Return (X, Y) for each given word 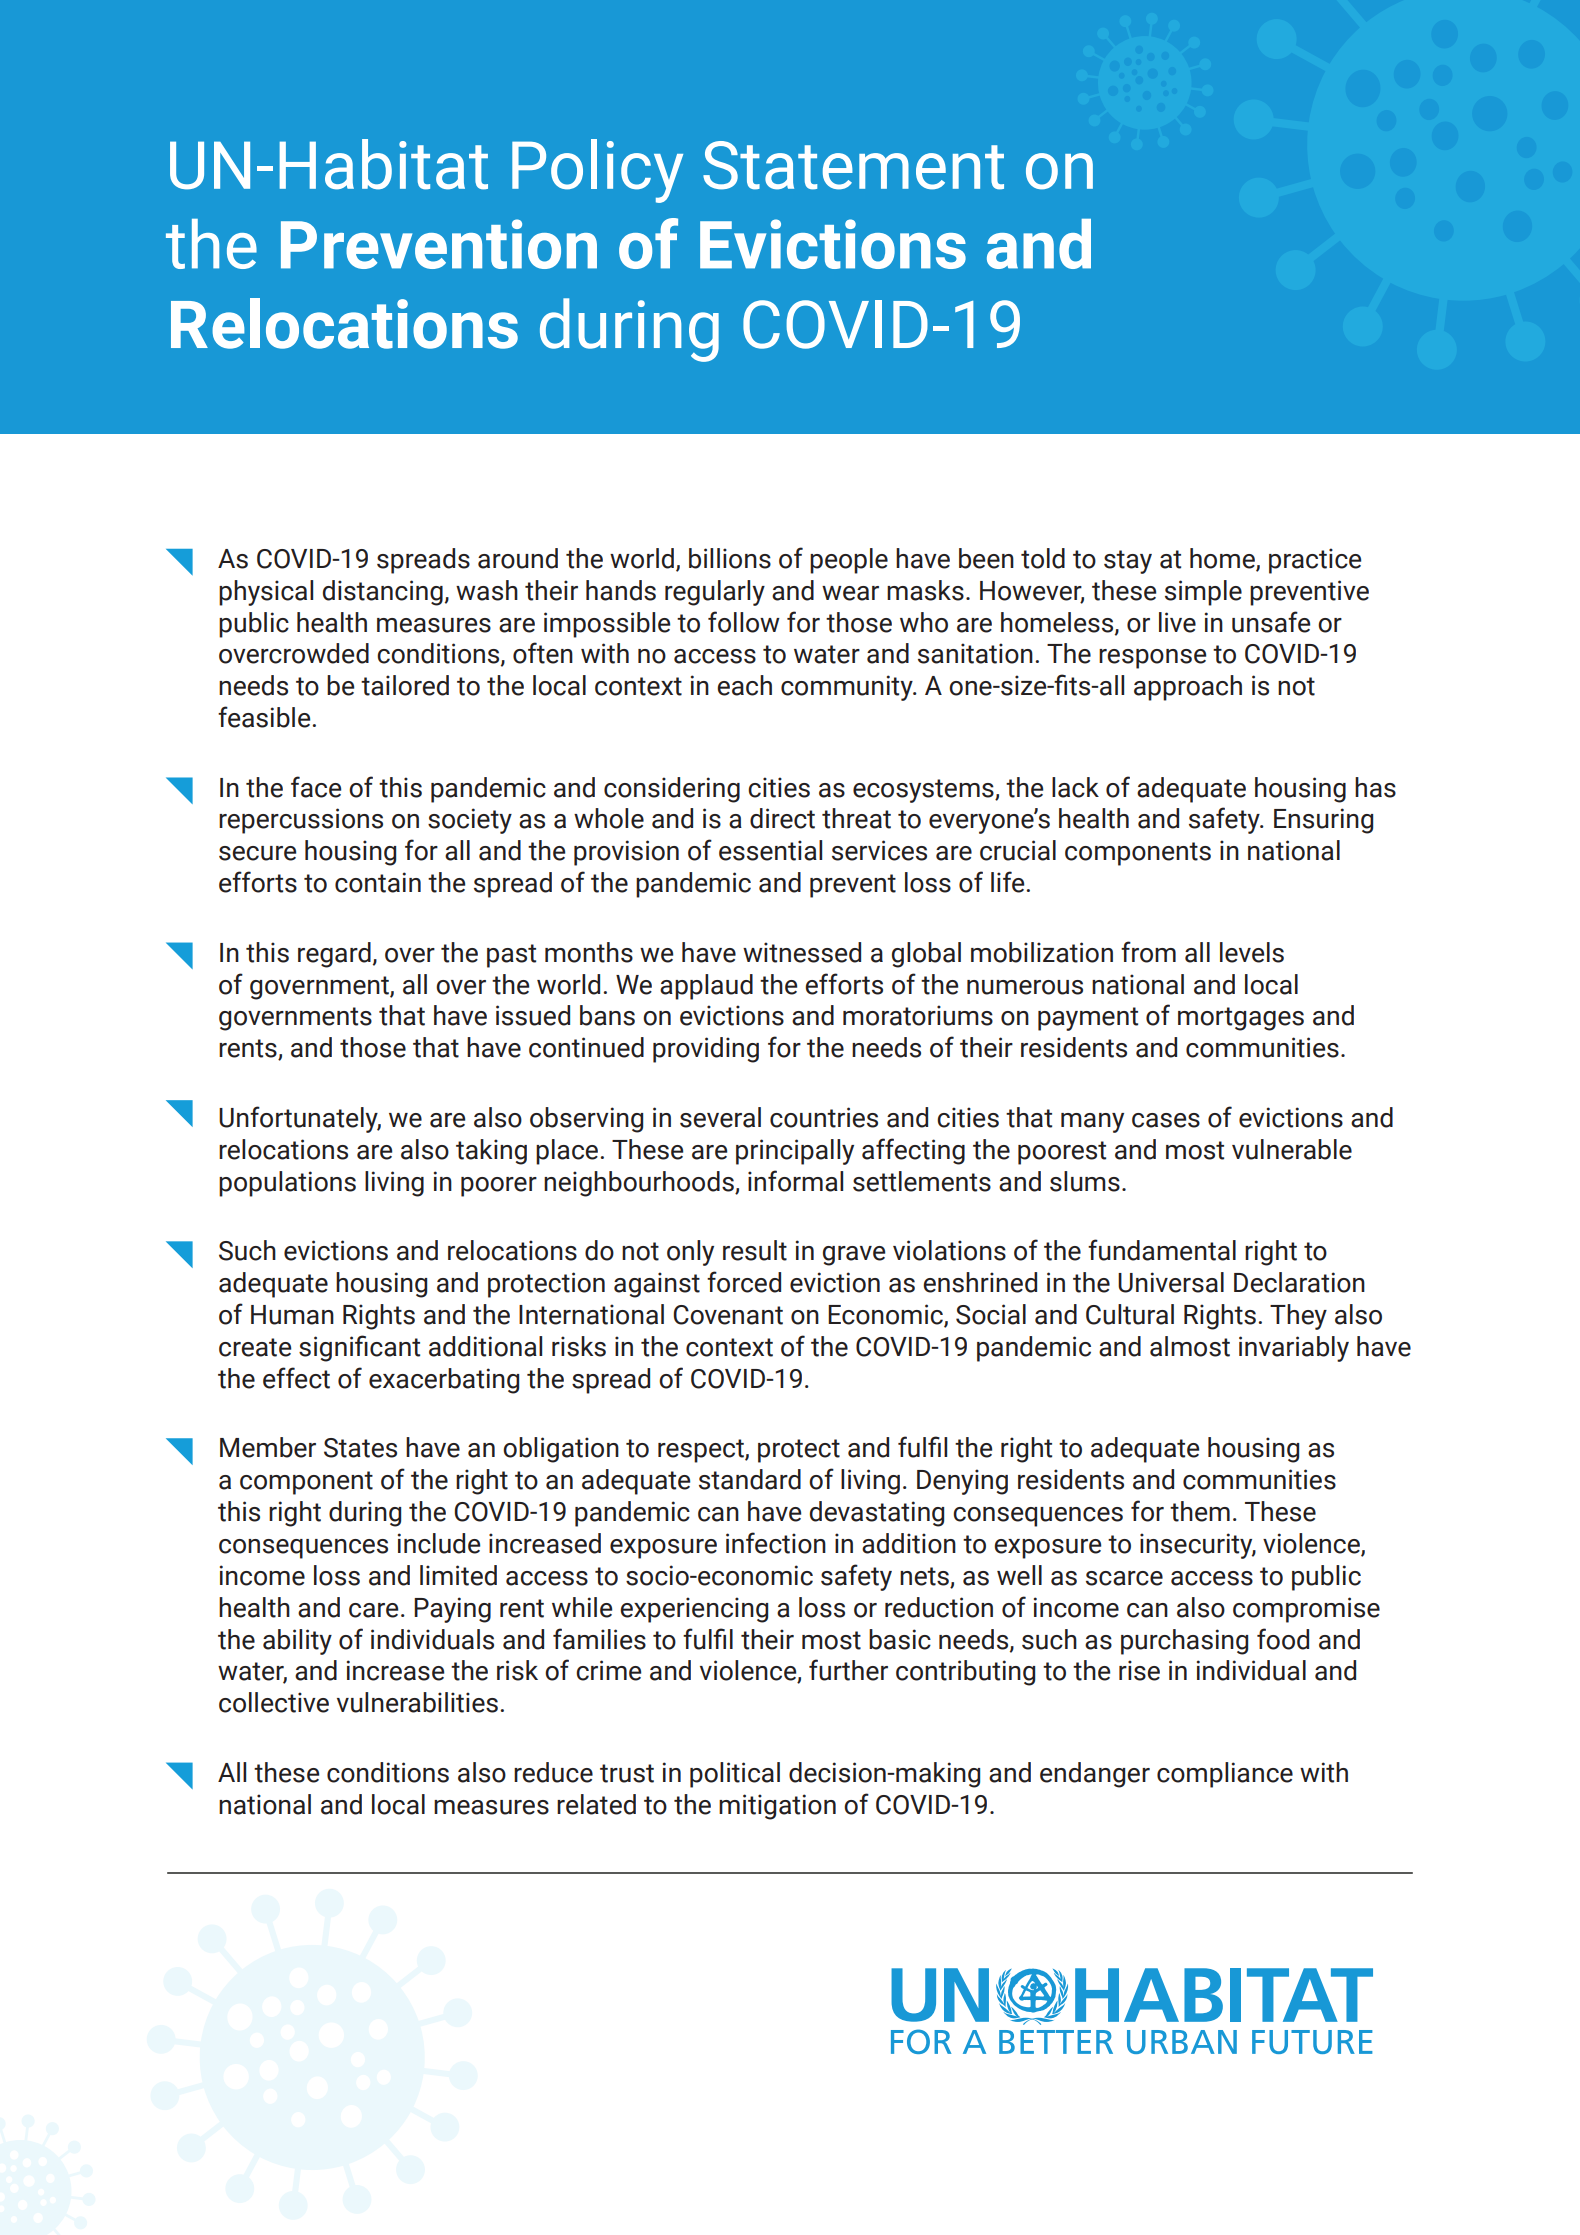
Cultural (1130, 1314)
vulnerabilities (417, 1702)
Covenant (728, 1315)
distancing (383, 593)
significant (359, 1348)
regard (334, 955)
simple (1203, 593)
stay (1128, 562)
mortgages (1241, 1019)
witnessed (802, 952)
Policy (597, 171)
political (735, 1775)
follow (744, 622)
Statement (853, 165)
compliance (1225, 1775)
